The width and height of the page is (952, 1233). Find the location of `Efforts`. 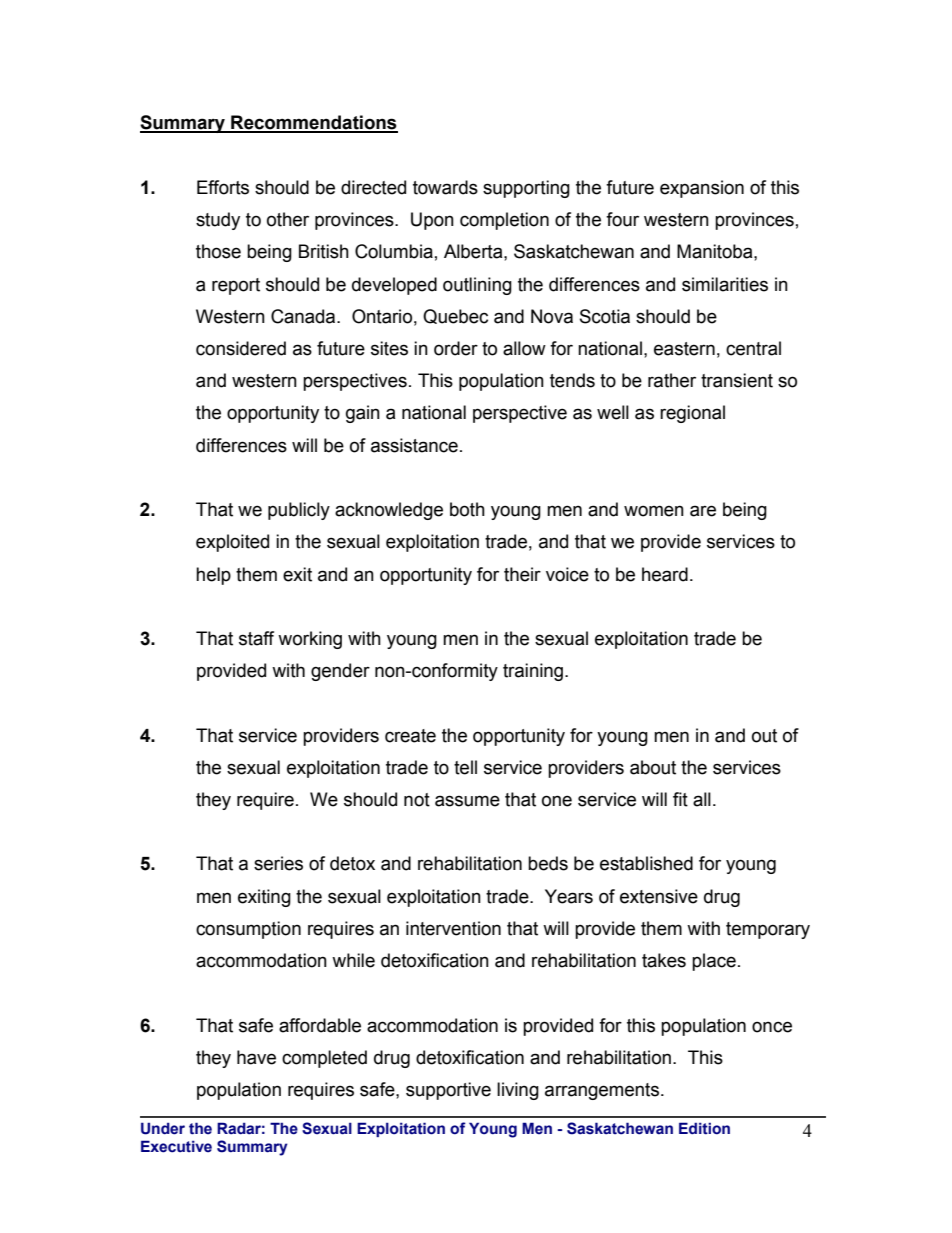

Efforts is located at coordinates (223, 187).
